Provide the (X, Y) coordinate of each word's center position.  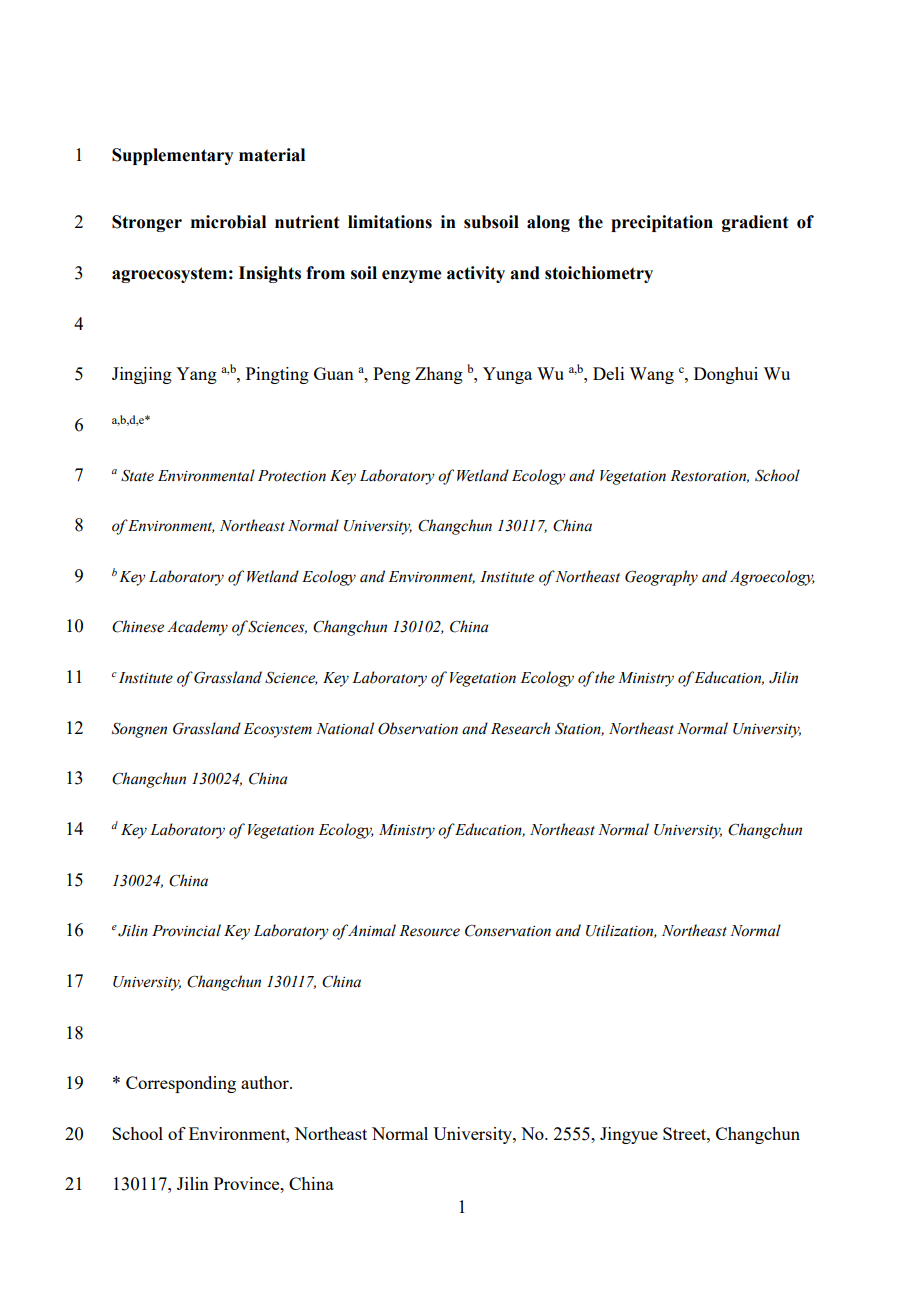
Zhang (439, 375)
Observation (418, 728)
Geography (661, 578)
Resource (429, 931)
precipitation (662, 223)
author (266, 1082)
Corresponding (181, 1084)
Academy (197, 628)
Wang (651, 375)
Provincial (186, 930)
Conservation (508, 931)
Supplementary (173, 156)
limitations (390, 222)
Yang (196, 375)
